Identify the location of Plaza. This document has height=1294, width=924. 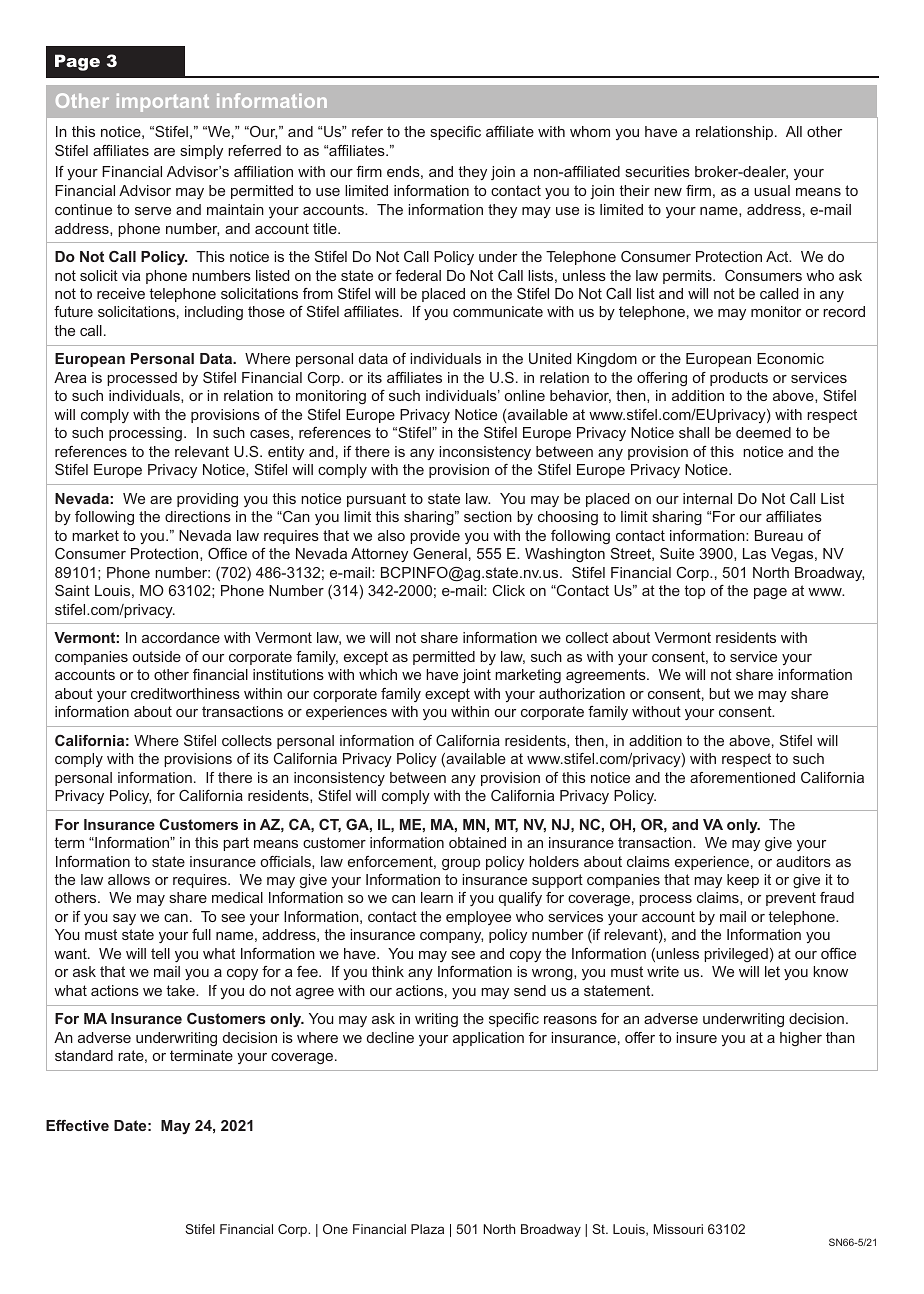
(427, 1229).
